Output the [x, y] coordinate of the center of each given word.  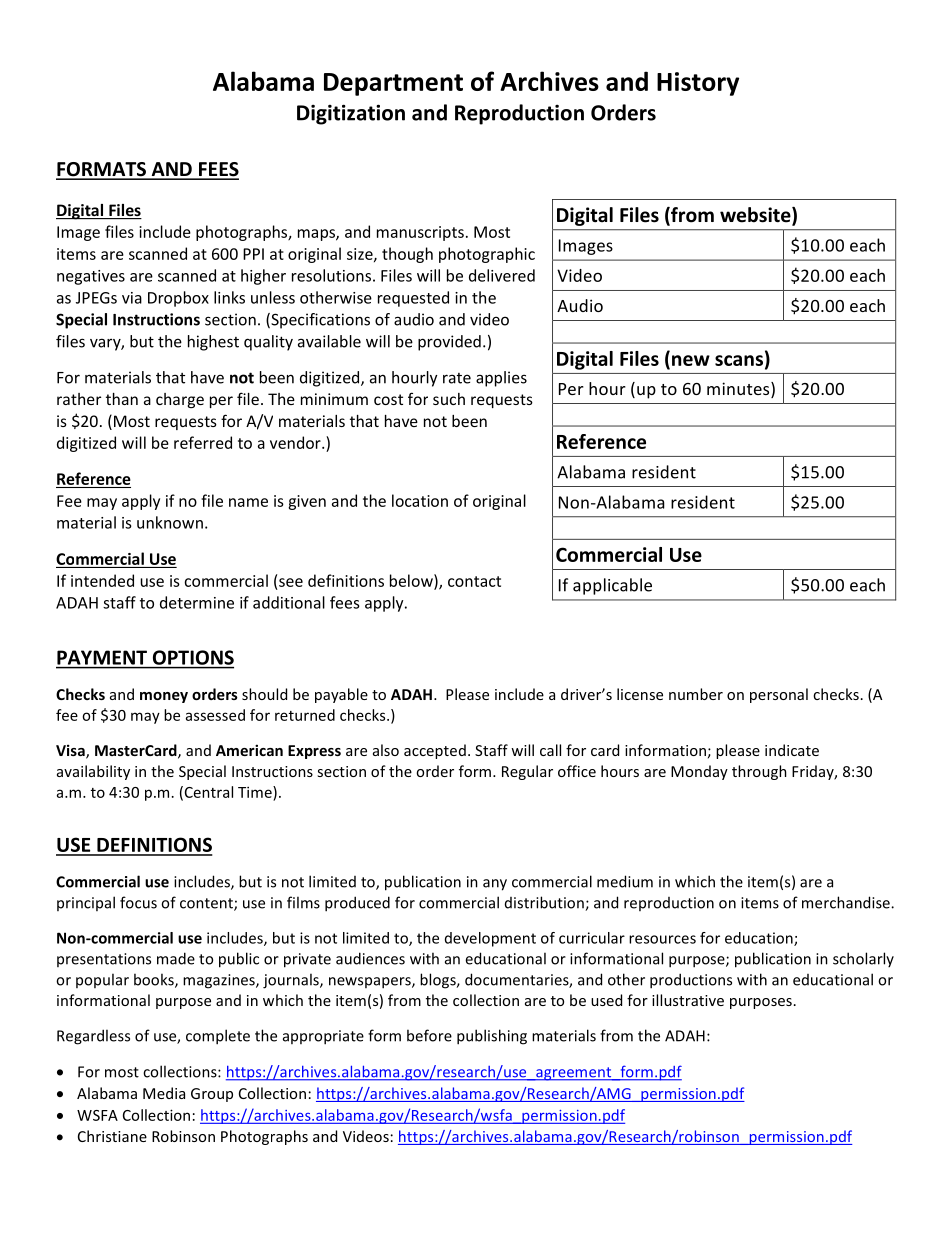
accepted [435, 751]
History [698, 84]
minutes [739, 390]
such [449, 399]
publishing [492, 1037]
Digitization [351, 114]
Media [164, 1093]
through [759, 772]
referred [203, 442]
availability [93, 772]
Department [393, 84]
